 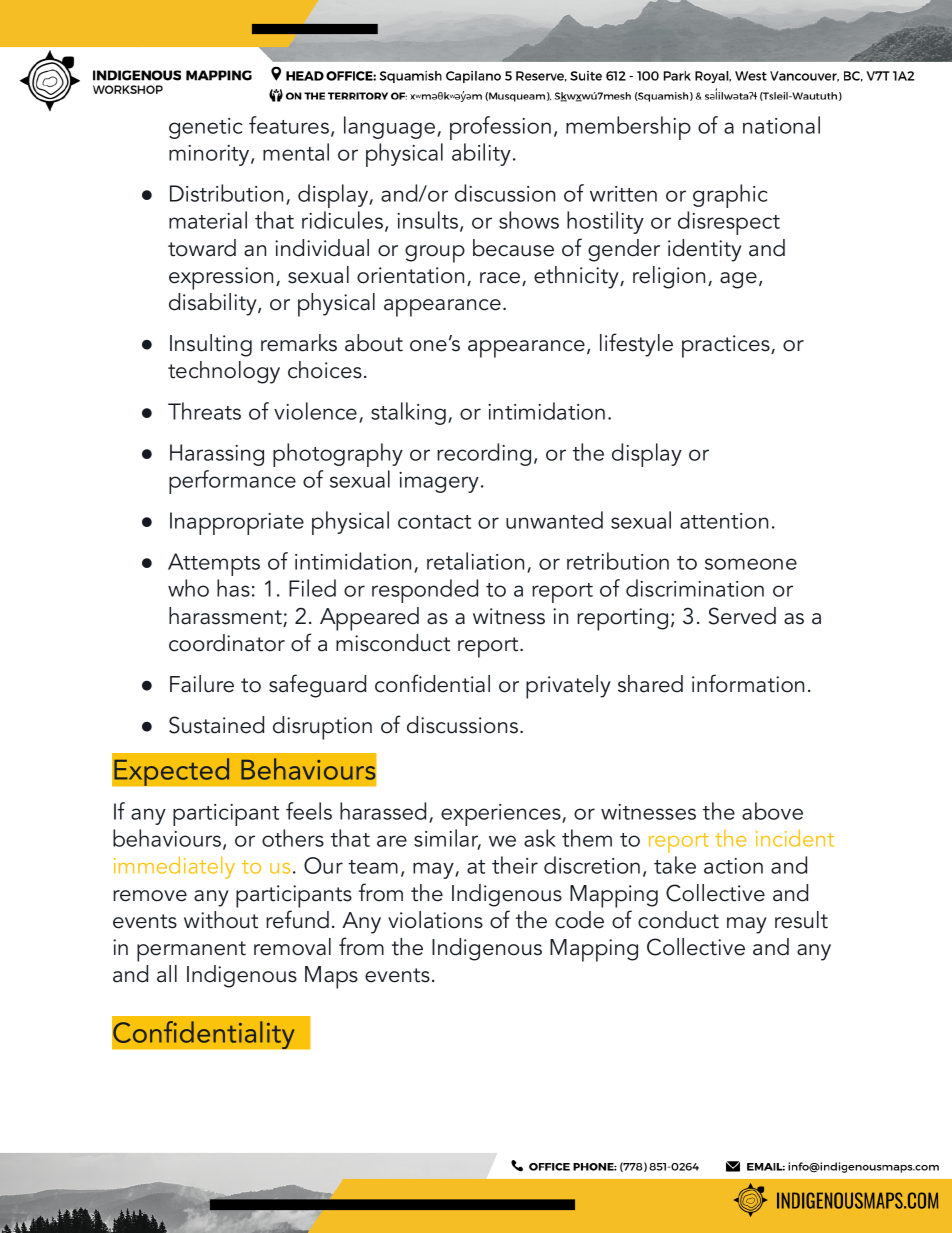 What do you see at coordinates (748, 683) in the screenshot?
I see `information` at bounding box center [748, 683].
